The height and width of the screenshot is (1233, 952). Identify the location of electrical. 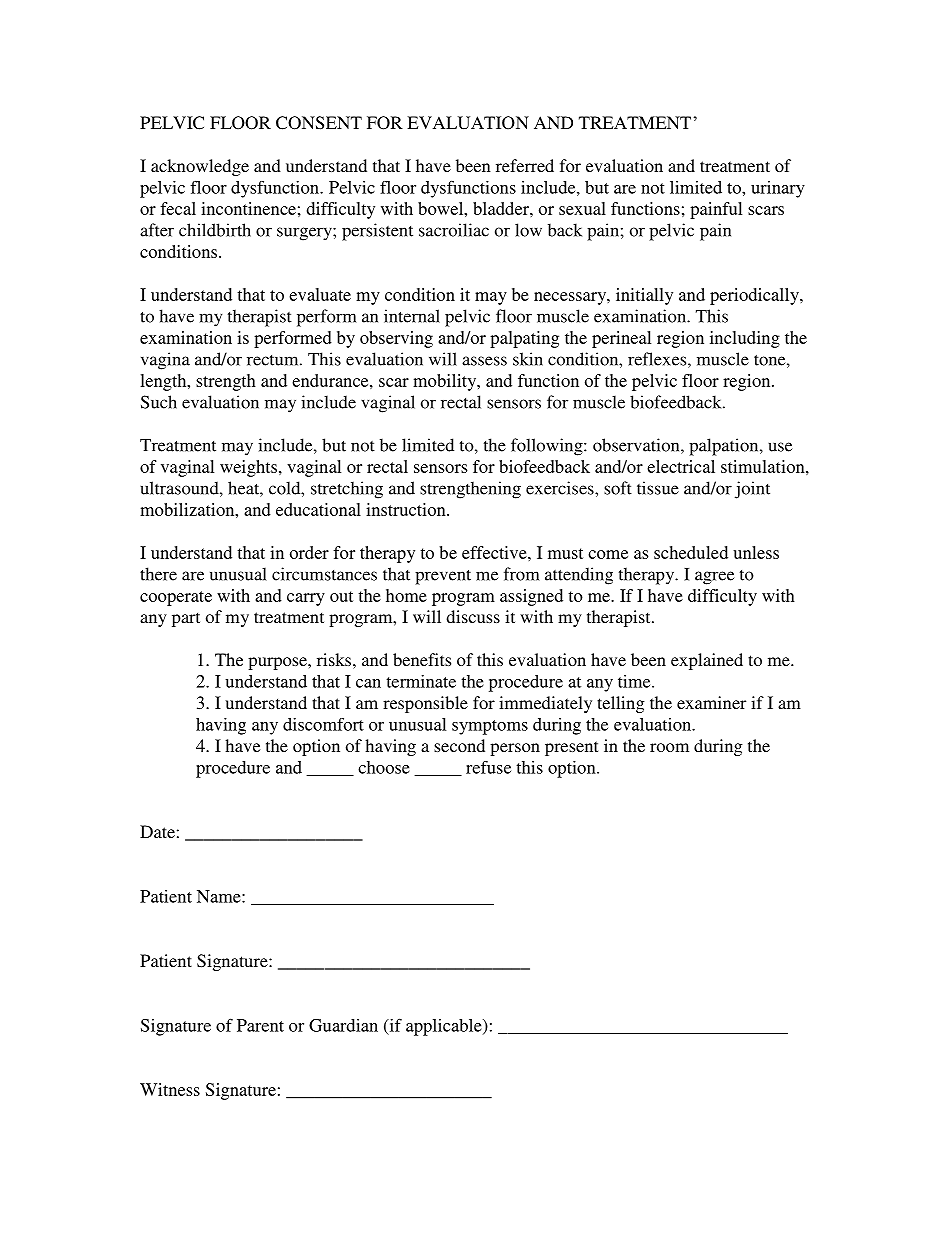
(681, 466).
